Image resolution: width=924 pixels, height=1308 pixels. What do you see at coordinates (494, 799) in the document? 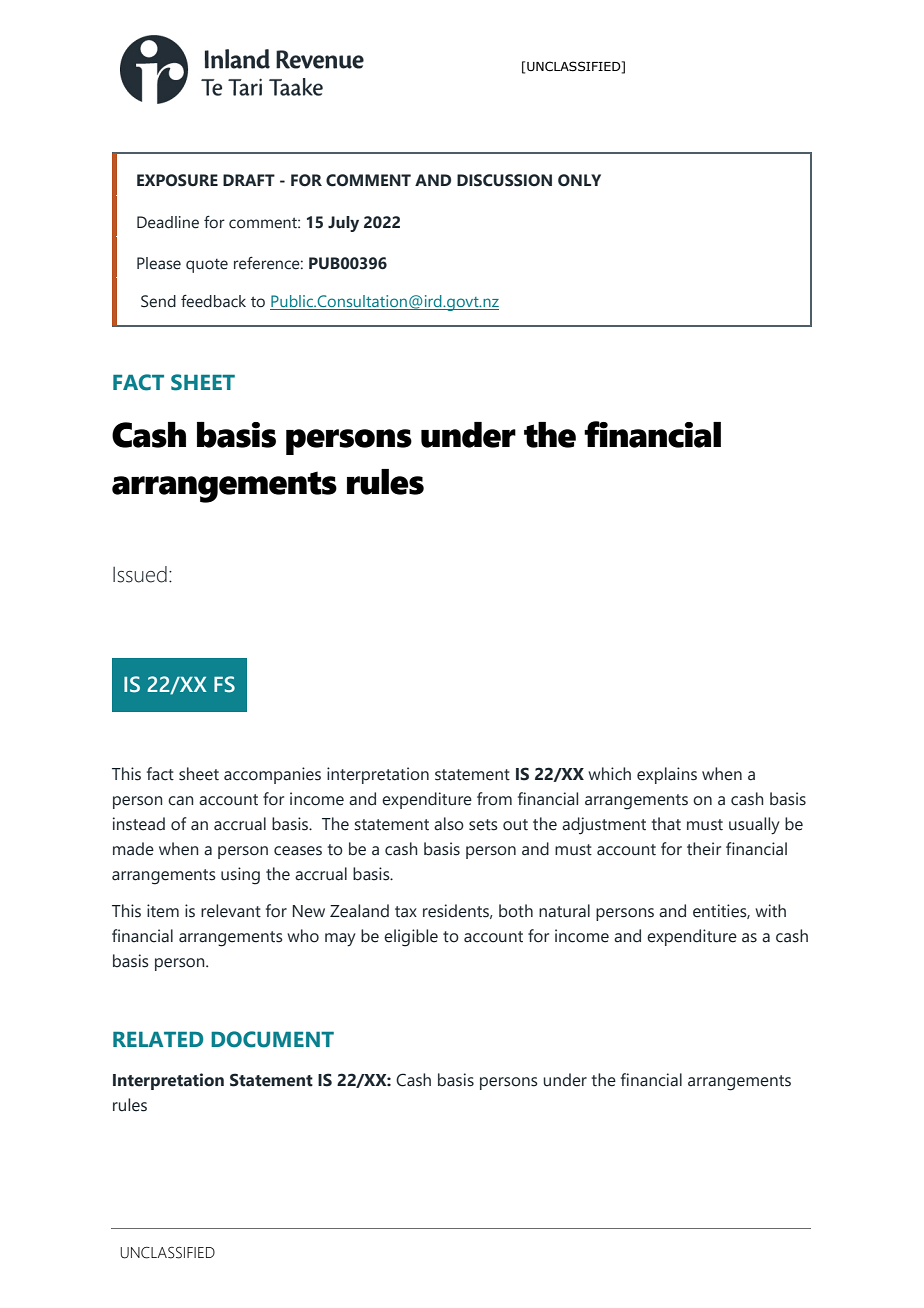
I see `from` at bounding box center [494, 799].
